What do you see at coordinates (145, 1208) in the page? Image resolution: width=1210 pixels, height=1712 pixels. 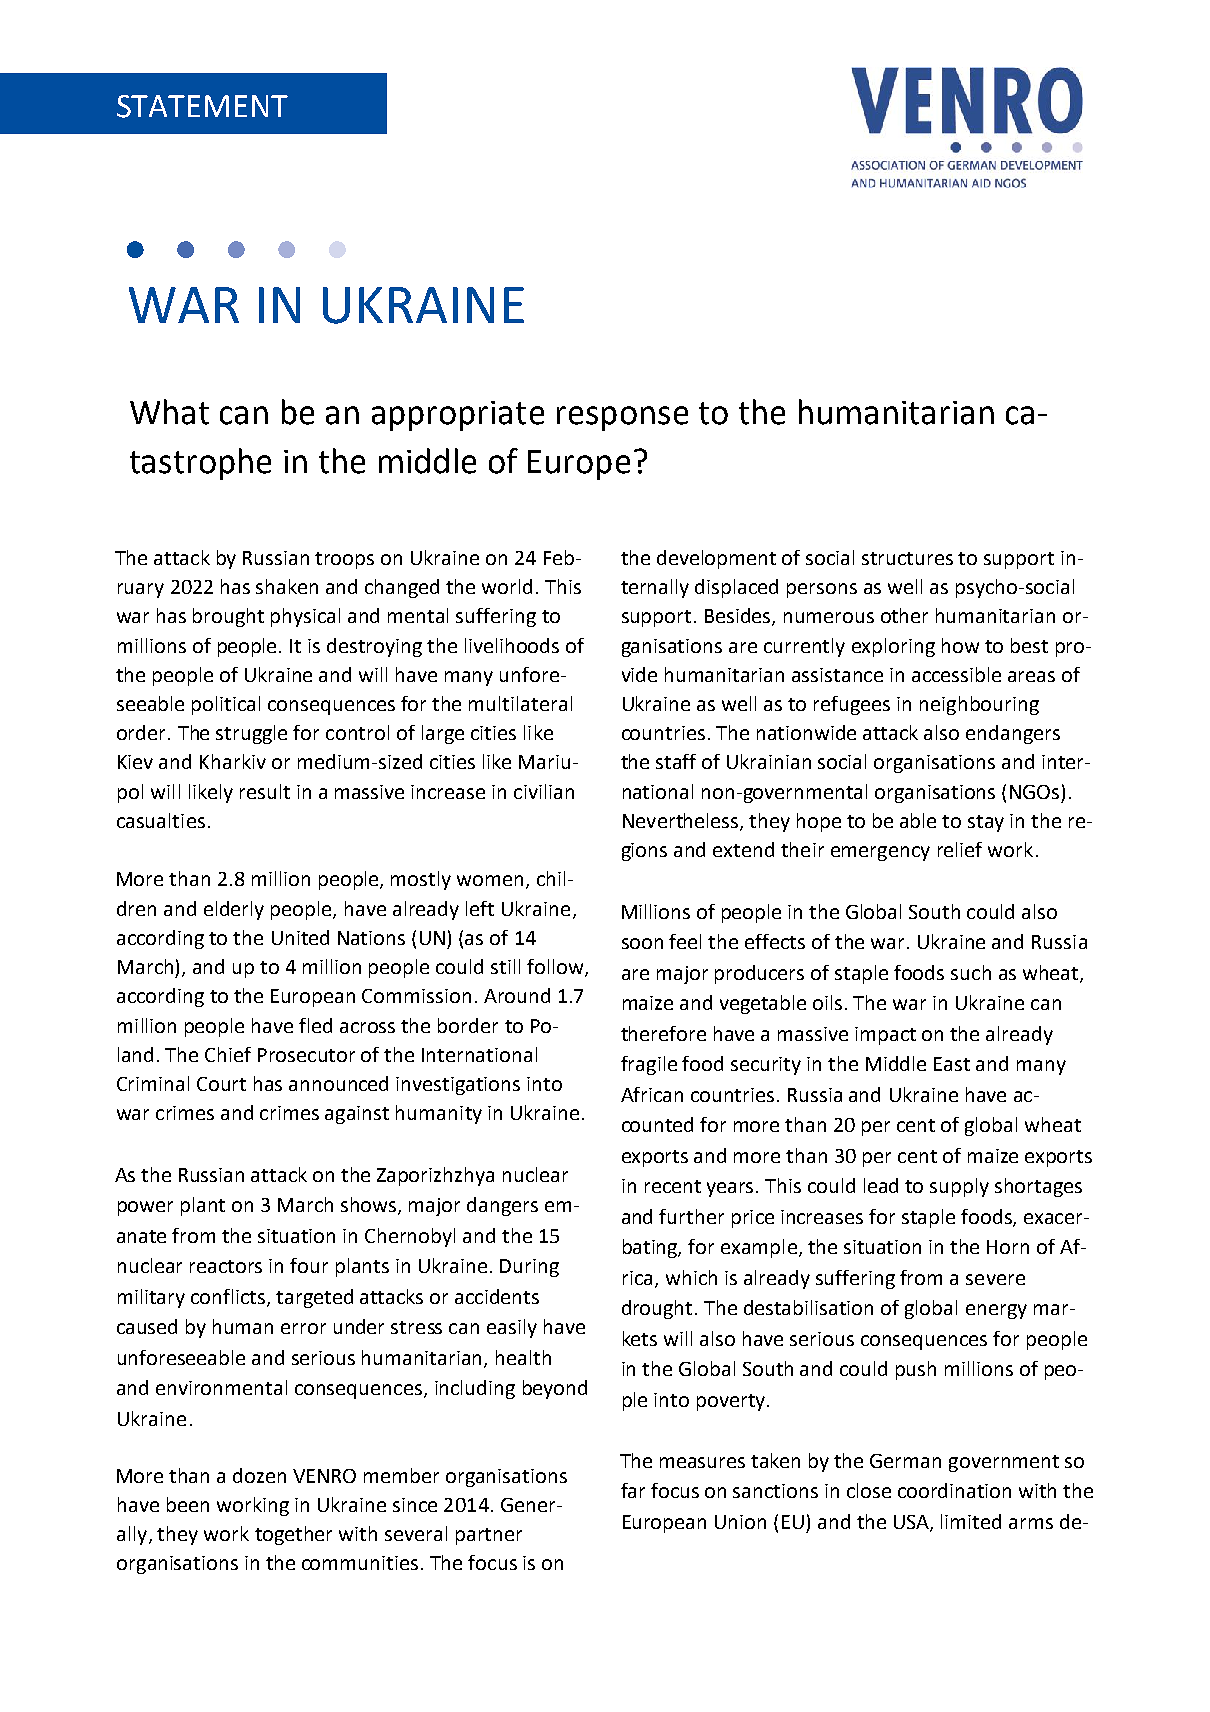 I see `power` at bounding box center [145, 1208].
